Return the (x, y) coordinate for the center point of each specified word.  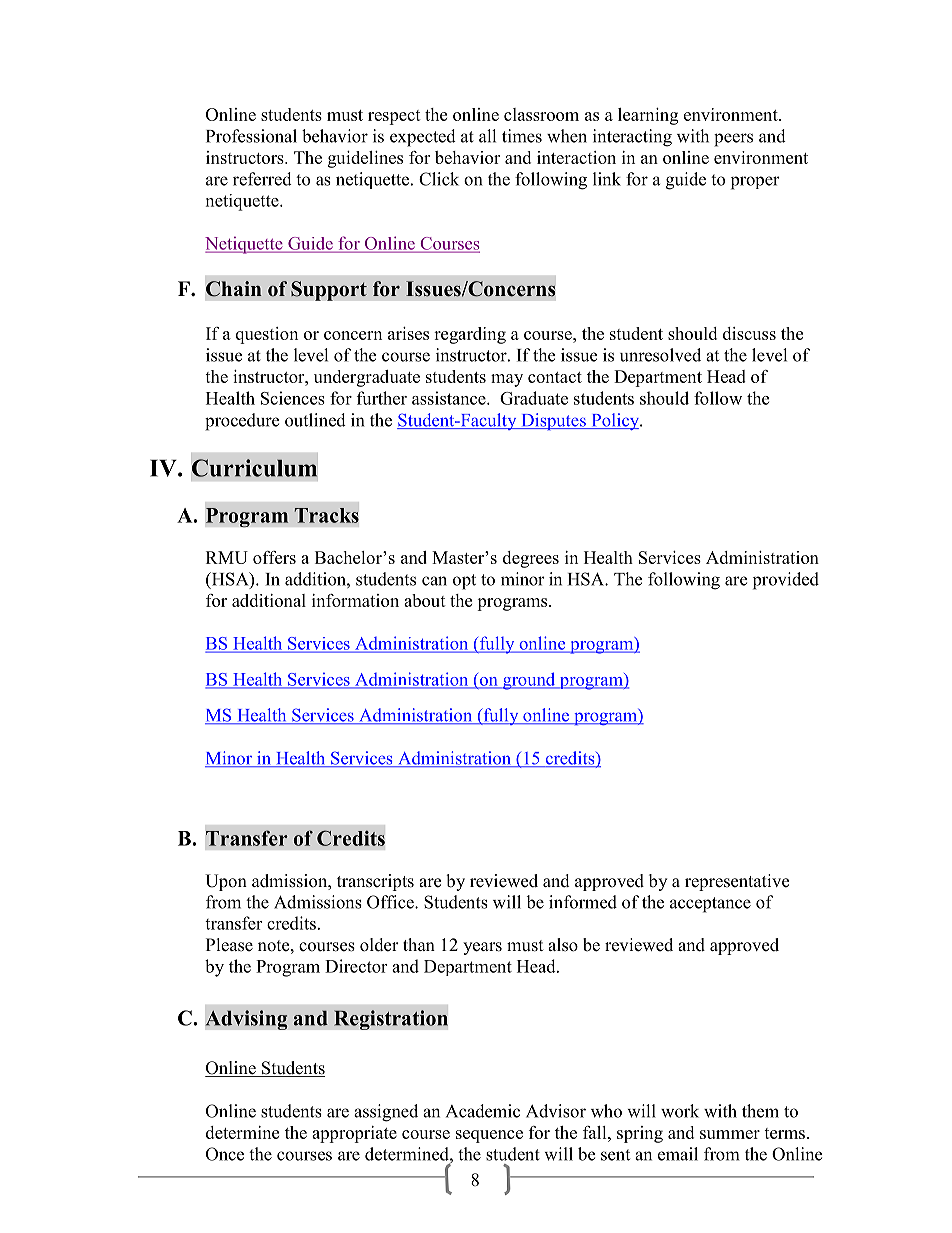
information (355, 600)
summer (730, 1134)
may (507, 380)
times (522, 136)
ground (529, 681)
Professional (251, 136)
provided (786, 581)
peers (733, 140)
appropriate (354, 1134)
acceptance (710, 905)
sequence (489, 1136)
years (482, 948)
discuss (749, 333)
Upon (226, 882)
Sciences (293, 398)
